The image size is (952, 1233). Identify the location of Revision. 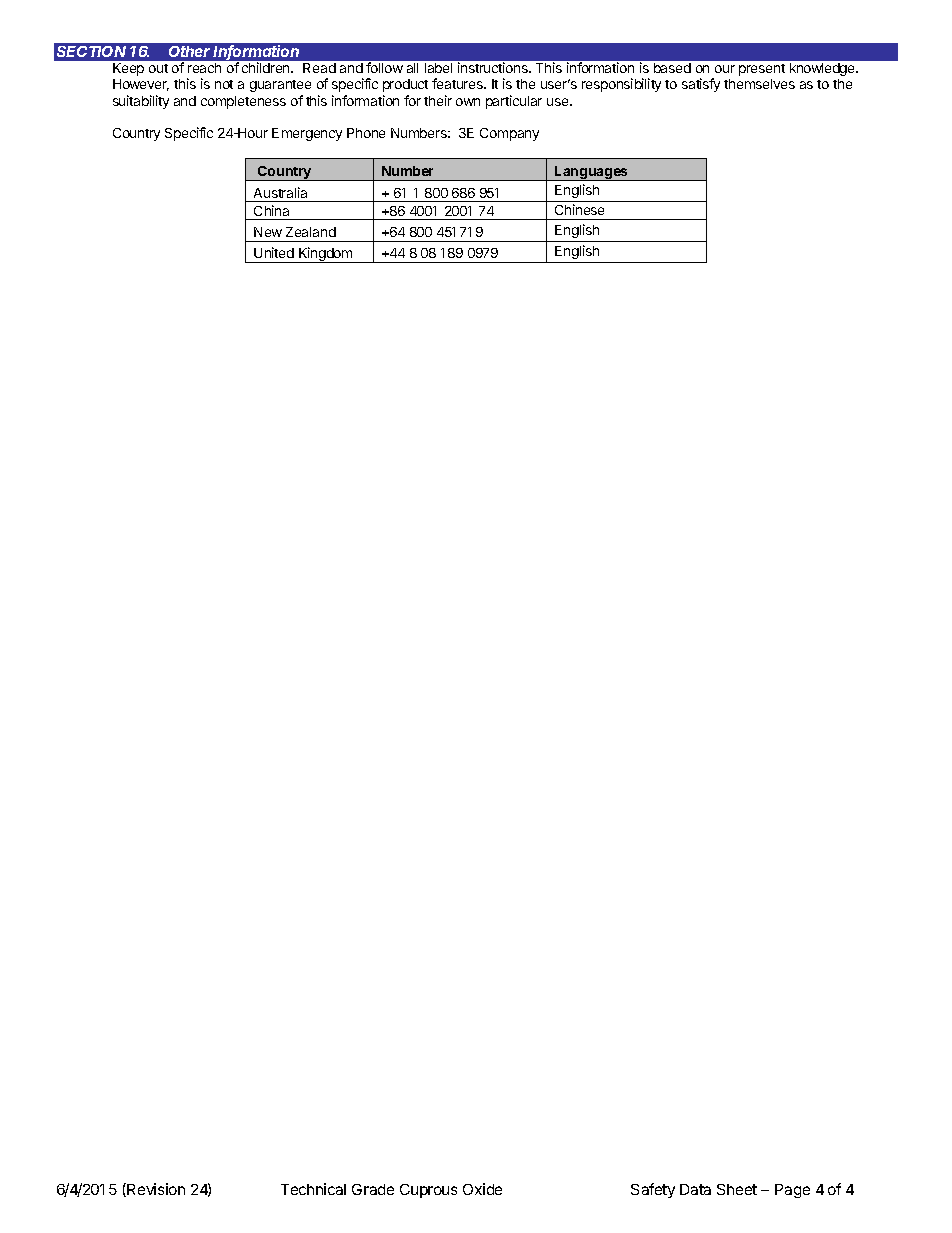
(155, 1190).
